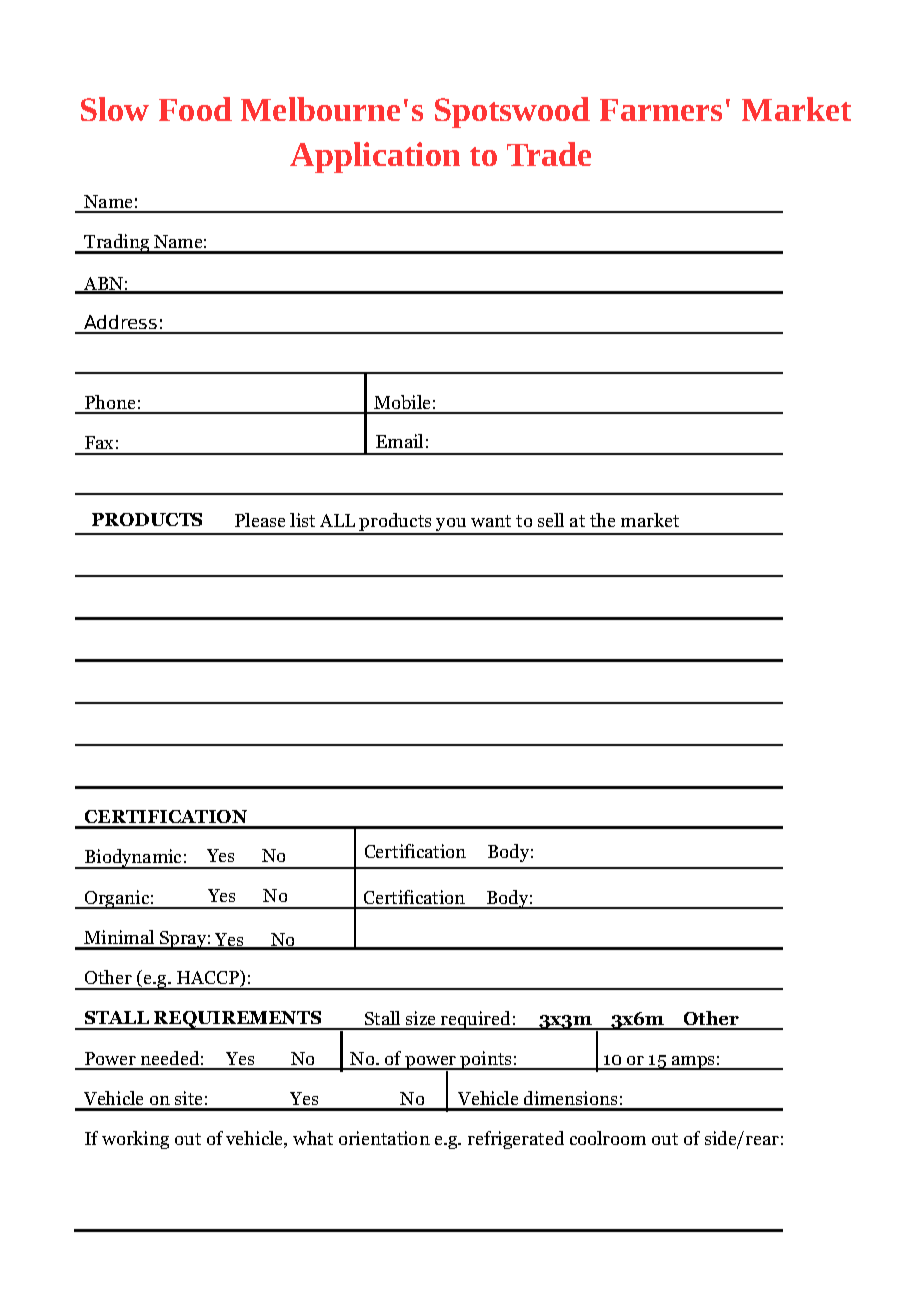 Image resolution: width=924 pixels, height=1308 pixels. Describe the element at coordinates (693, 1063) in the image. I see `amps` at that location.
